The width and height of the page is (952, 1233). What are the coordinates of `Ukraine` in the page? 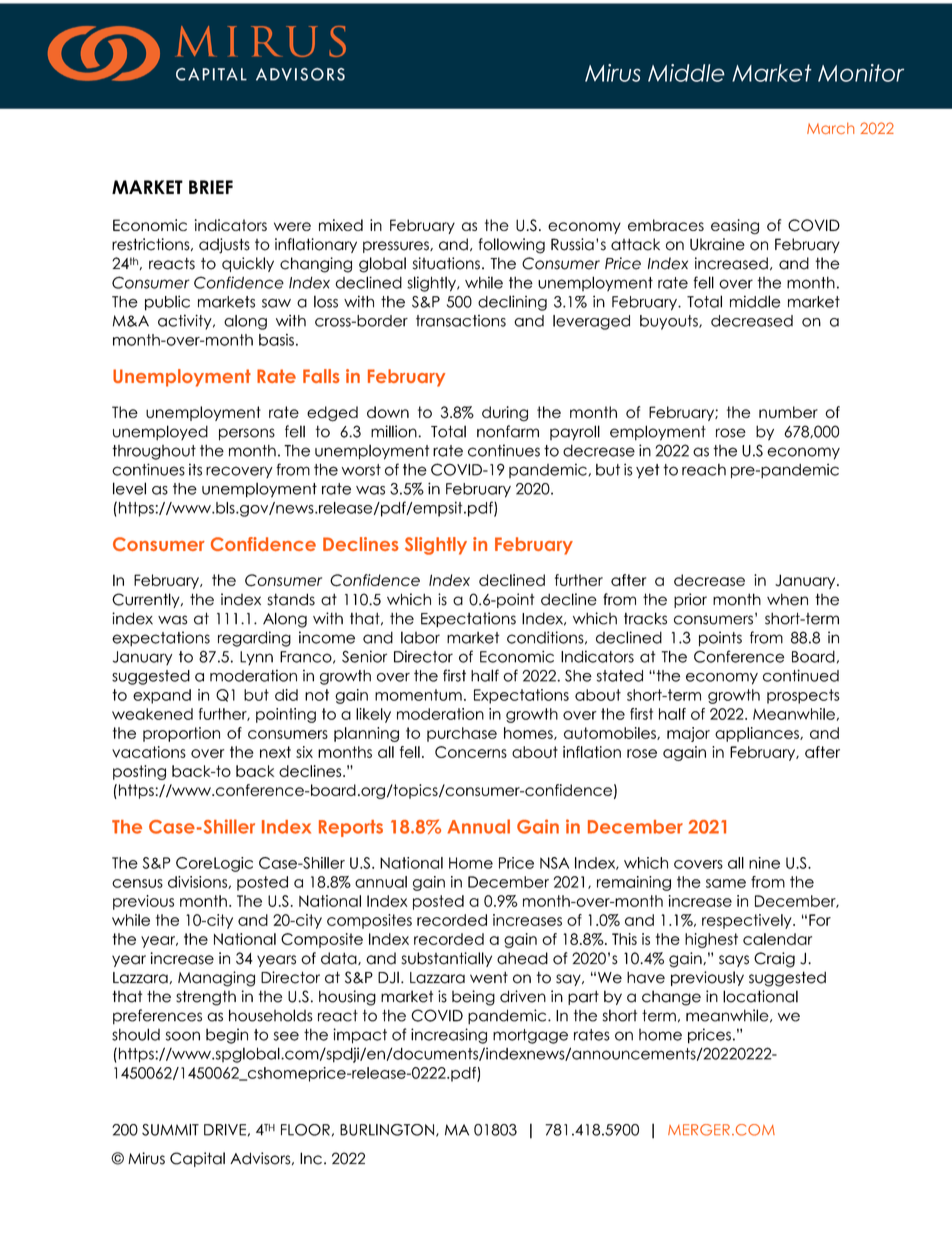 It's located at (717, 244).
